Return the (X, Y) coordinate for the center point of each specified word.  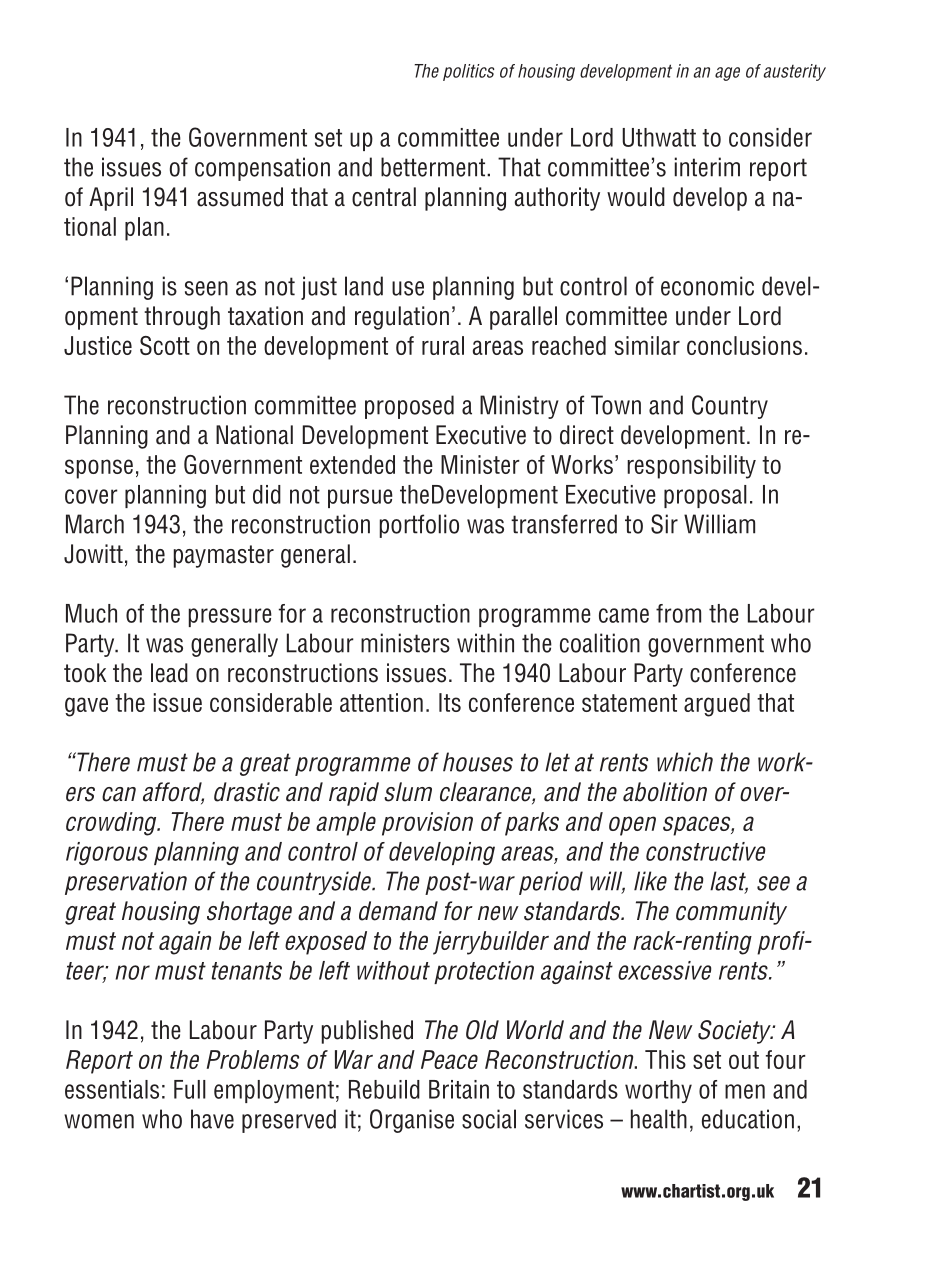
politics (468, 72)
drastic (247, 792)
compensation (262, 169)
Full (190, 1089)
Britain (459, 1089)
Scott (165, 345)
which (685, 762)
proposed (409, 407)
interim (707, 167)
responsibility (691, 467)
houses (478, 762)
